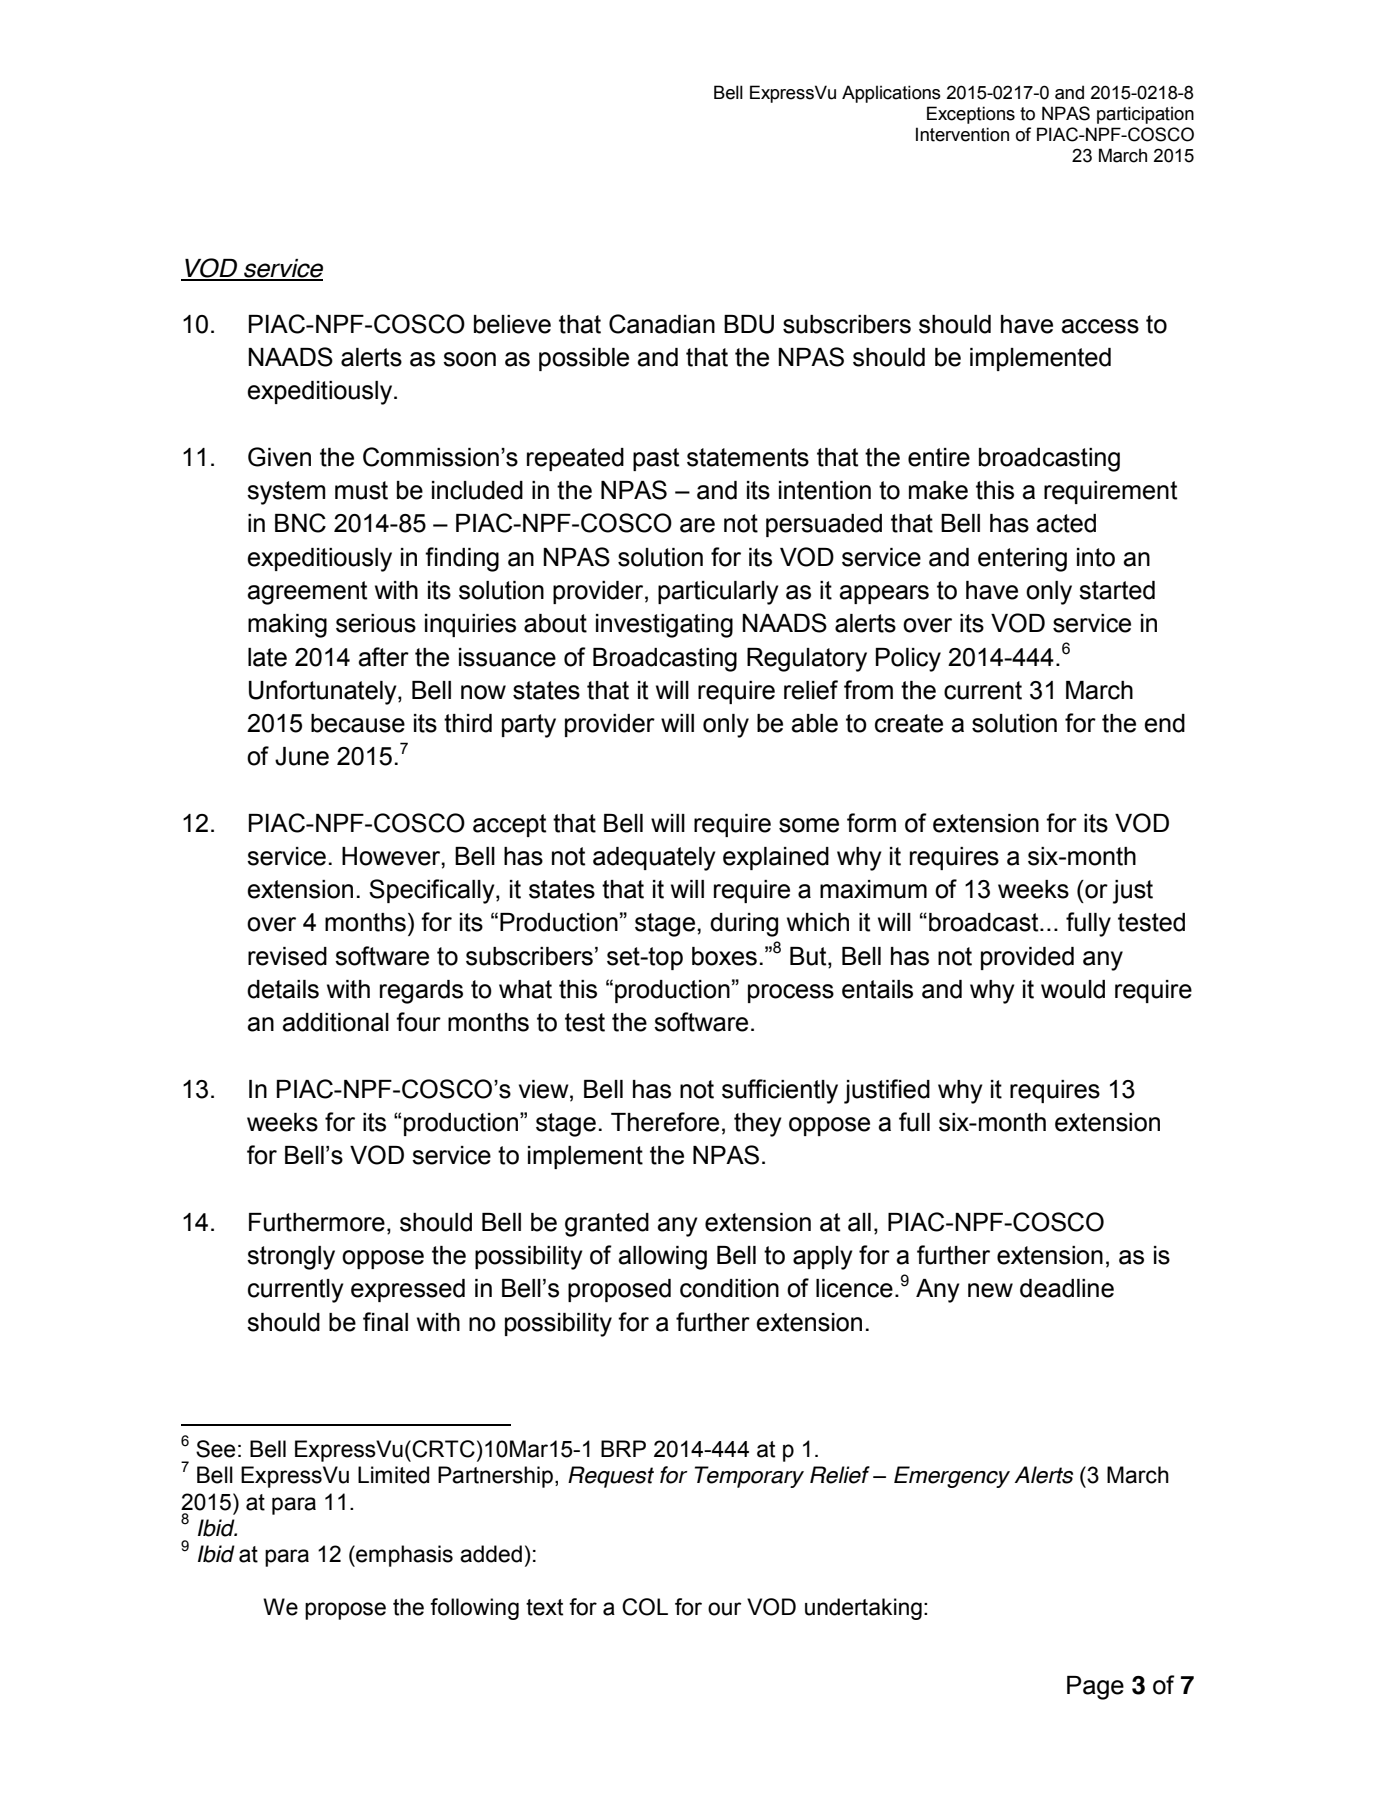  What do you see at coordinates (512, 324) in the screenshot?
I see `believe` at bounding box center [512, 324].
